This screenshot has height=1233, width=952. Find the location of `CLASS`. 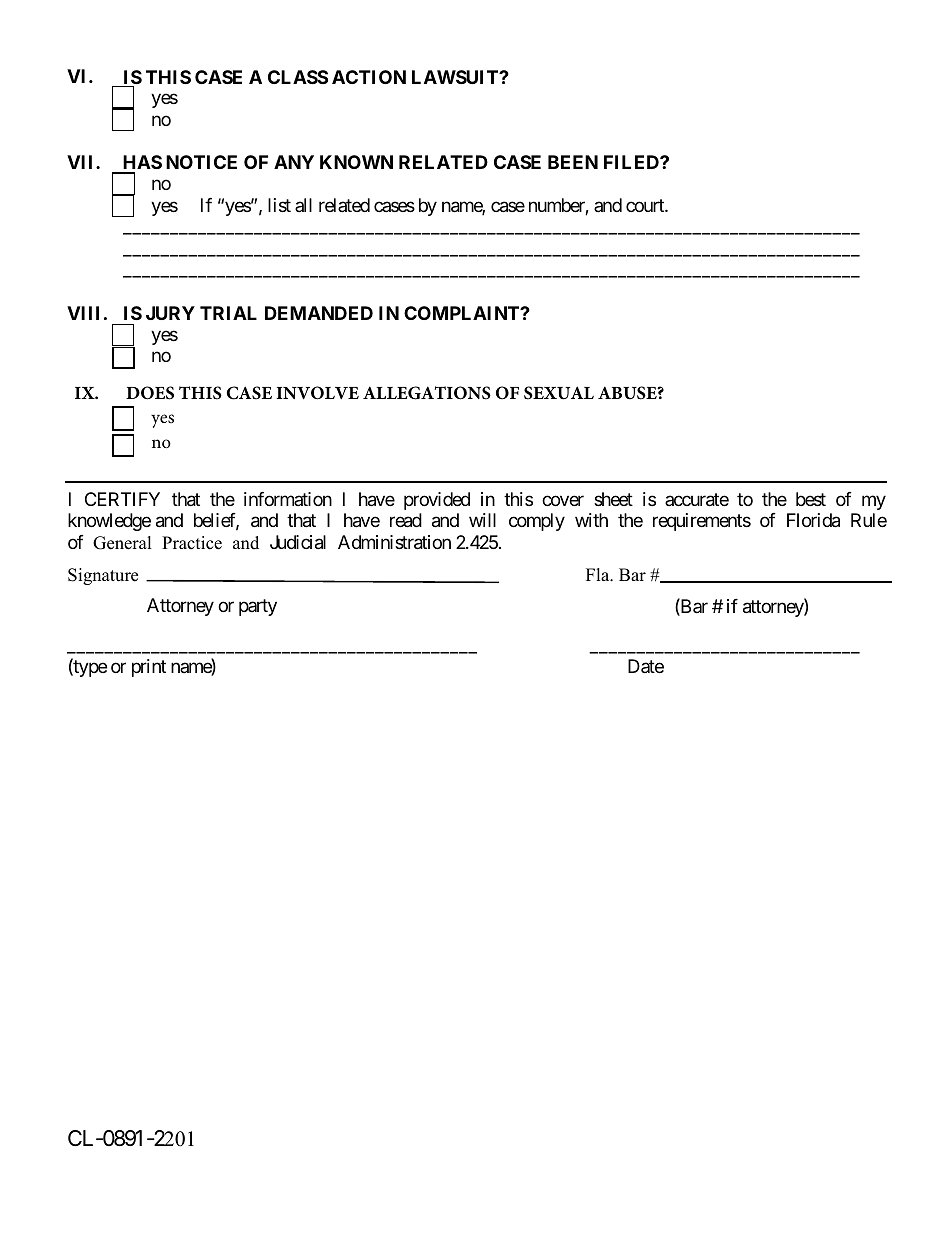

CLASS is located at coordinates (298, 77).
